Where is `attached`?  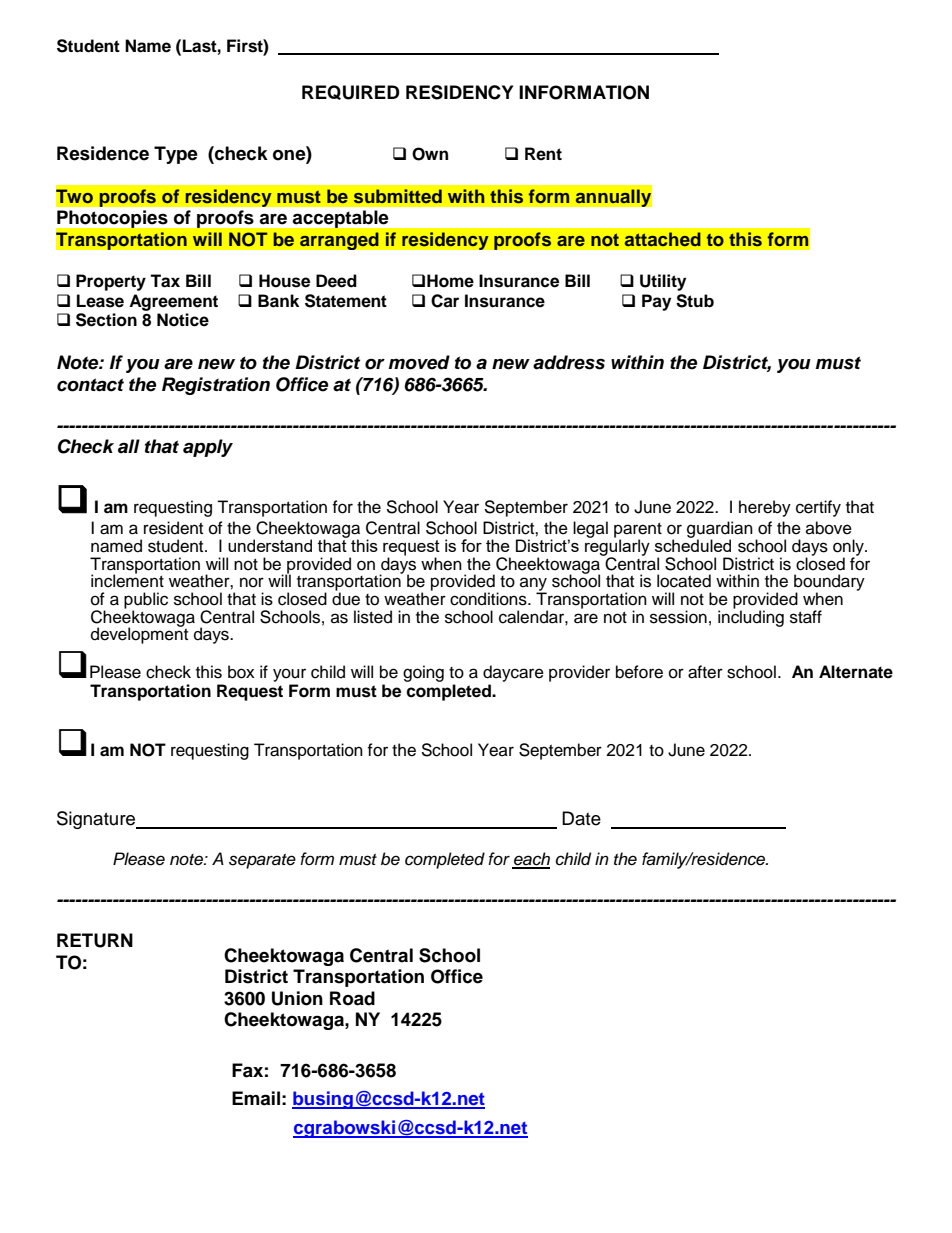
attached is located at coordinates (663, 239).
